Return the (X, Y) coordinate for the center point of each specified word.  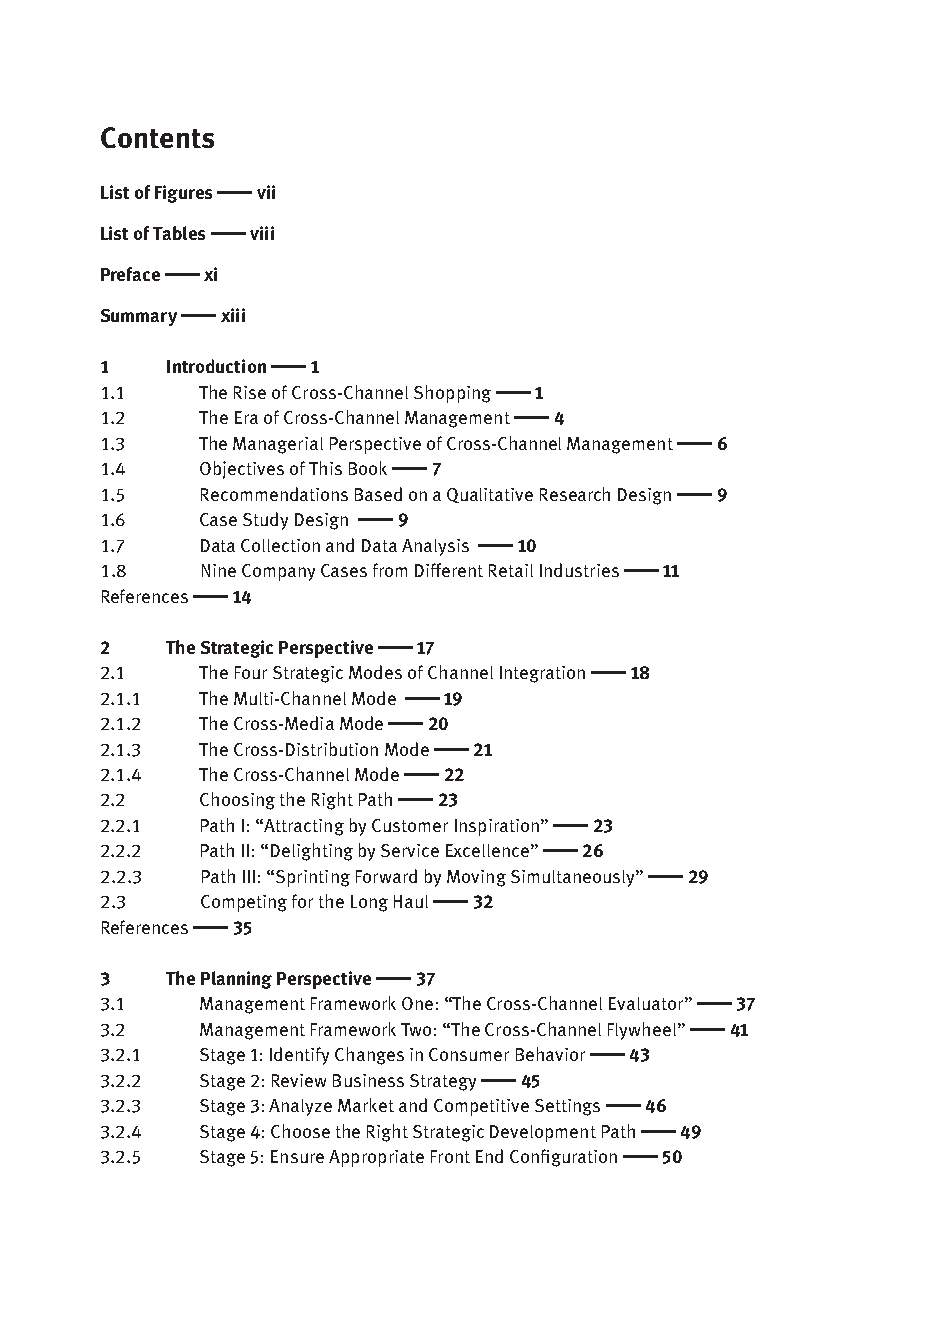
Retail (511, 570)
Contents (157, 137)
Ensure (297, 1156)
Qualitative (490, 495)
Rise (250, 392)
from (390, 570)
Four (251, 672)
